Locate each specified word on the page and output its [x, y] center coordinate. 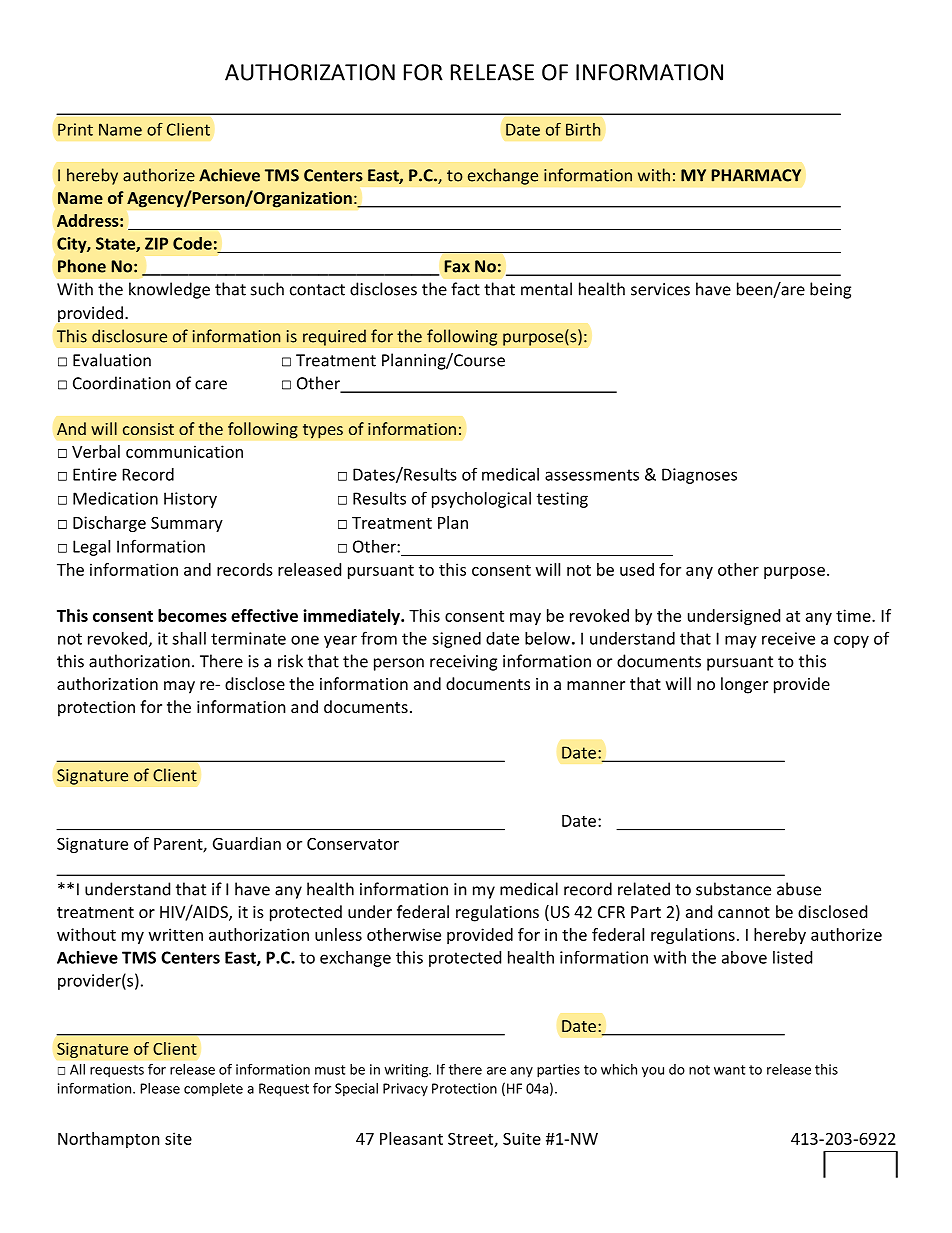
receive [788, 638]
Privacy [405, 1090]
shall [189, 638]
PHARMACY [756, 175]
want [729, 1070]
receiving [463, 663]
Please [160, 1088]
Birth [583, 129]
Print [75, 129]
